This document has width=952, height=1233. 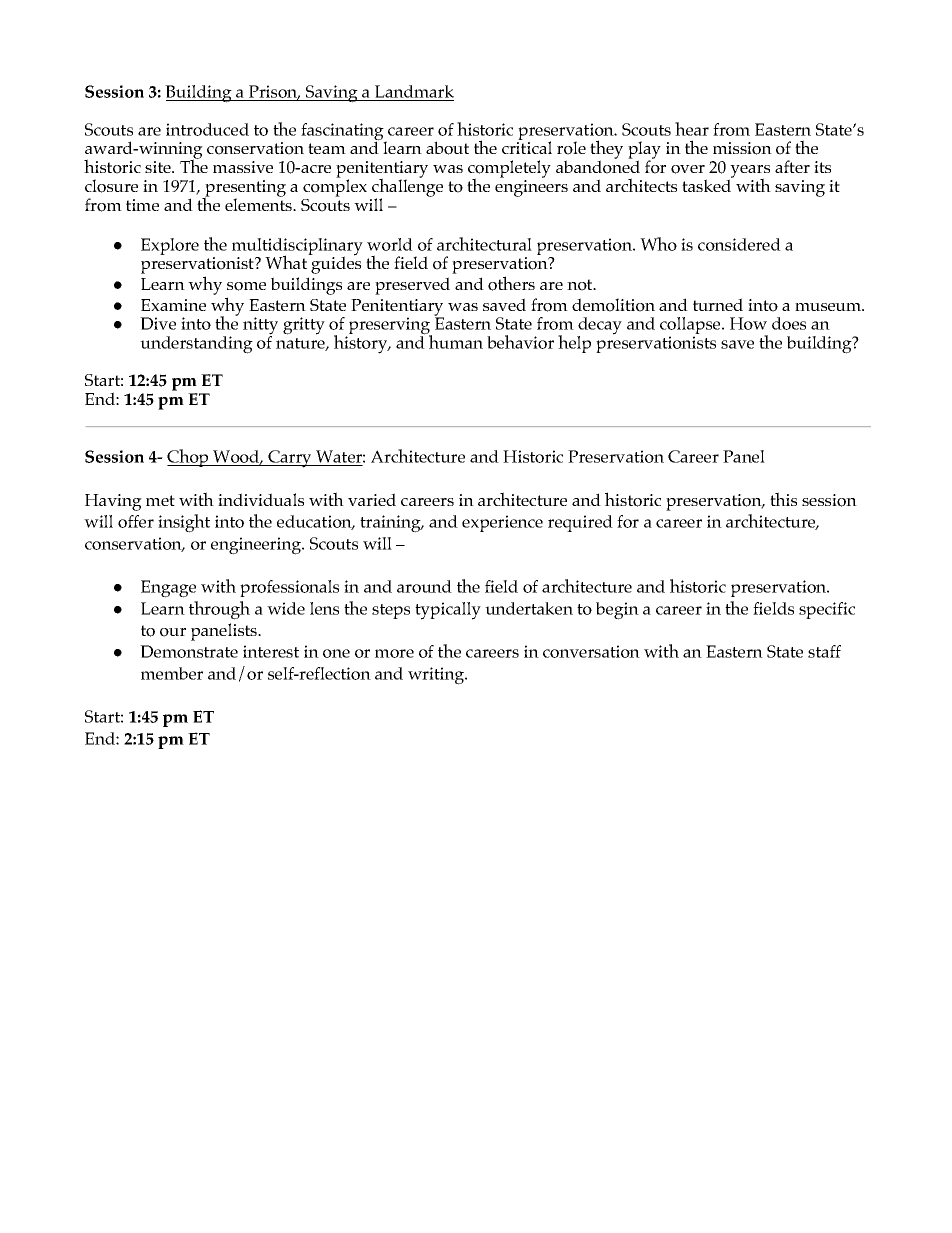 What do you see at coordinates (189, 651) in the document?
I see `Demonstrate` at bounding box center [189, 651].
